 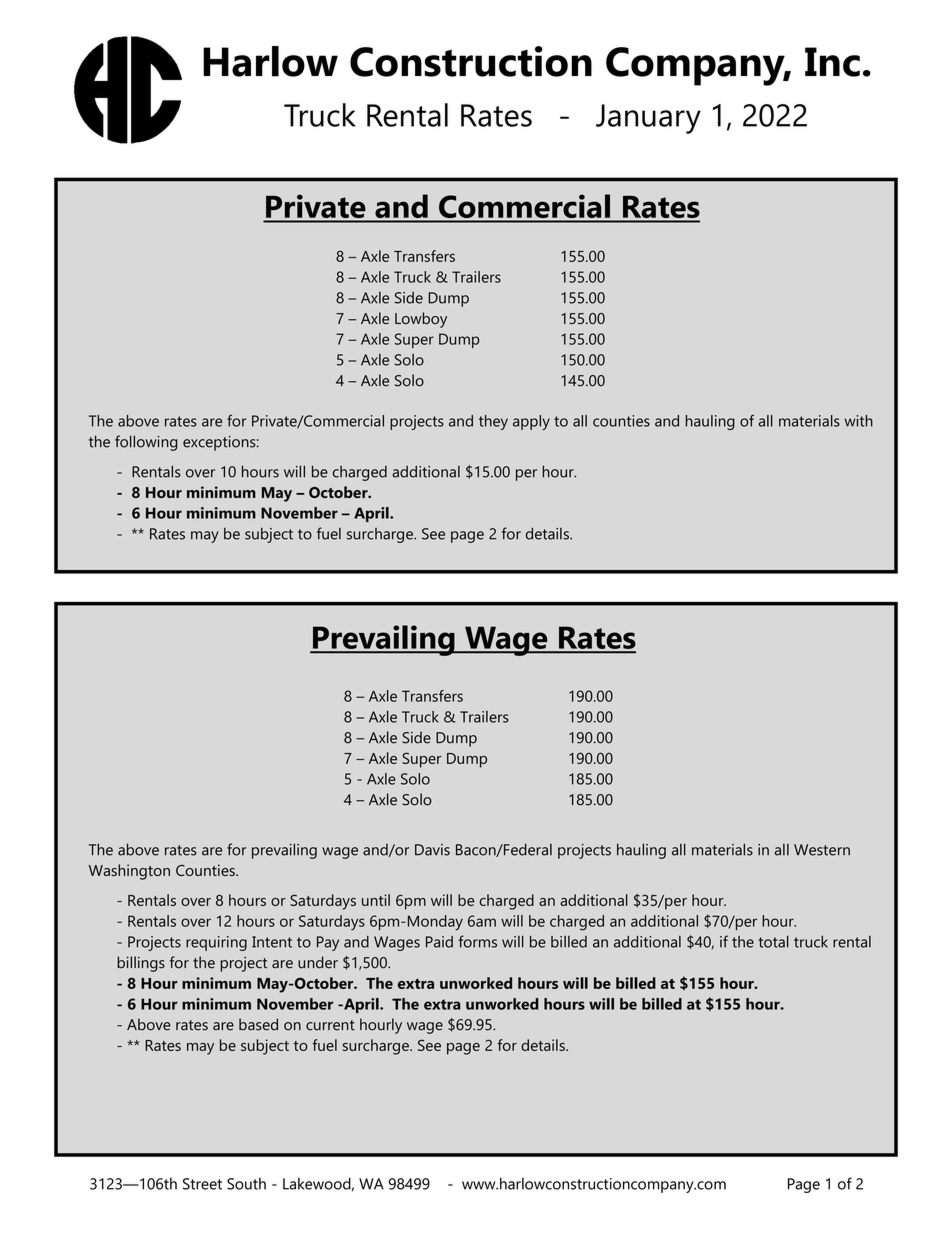 I want to click on current, so click(x=330, y=1025).
